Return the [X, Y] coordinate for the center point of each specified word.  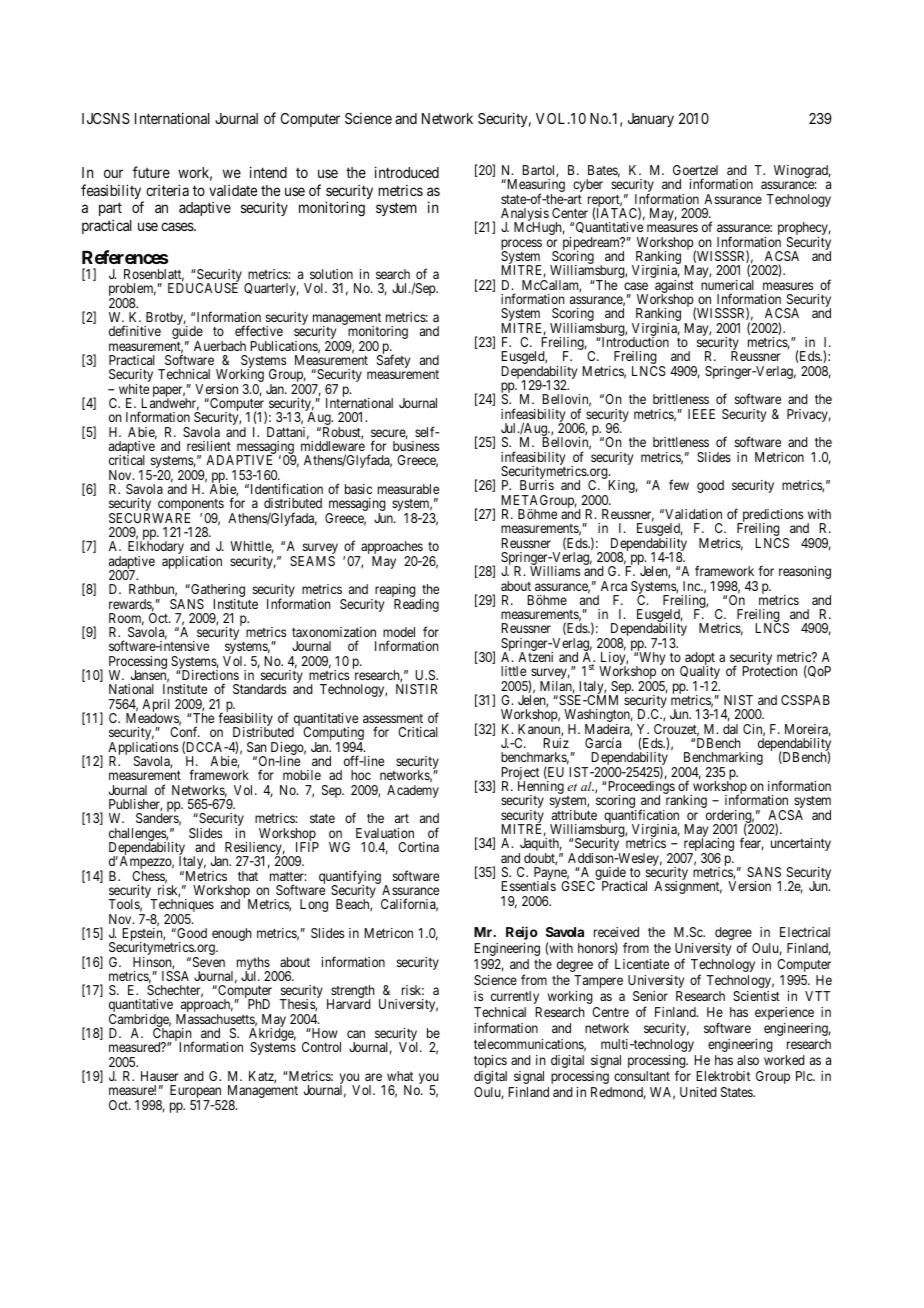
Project [520, 775]
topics [490, 1061]
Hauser [159, 1076]
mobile [302, 775]
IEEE [701, 414]
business [416, 446]
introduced [407, 172]
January [651, 120]
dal [730, 729]
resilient [209, 446]
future [151, 172]
